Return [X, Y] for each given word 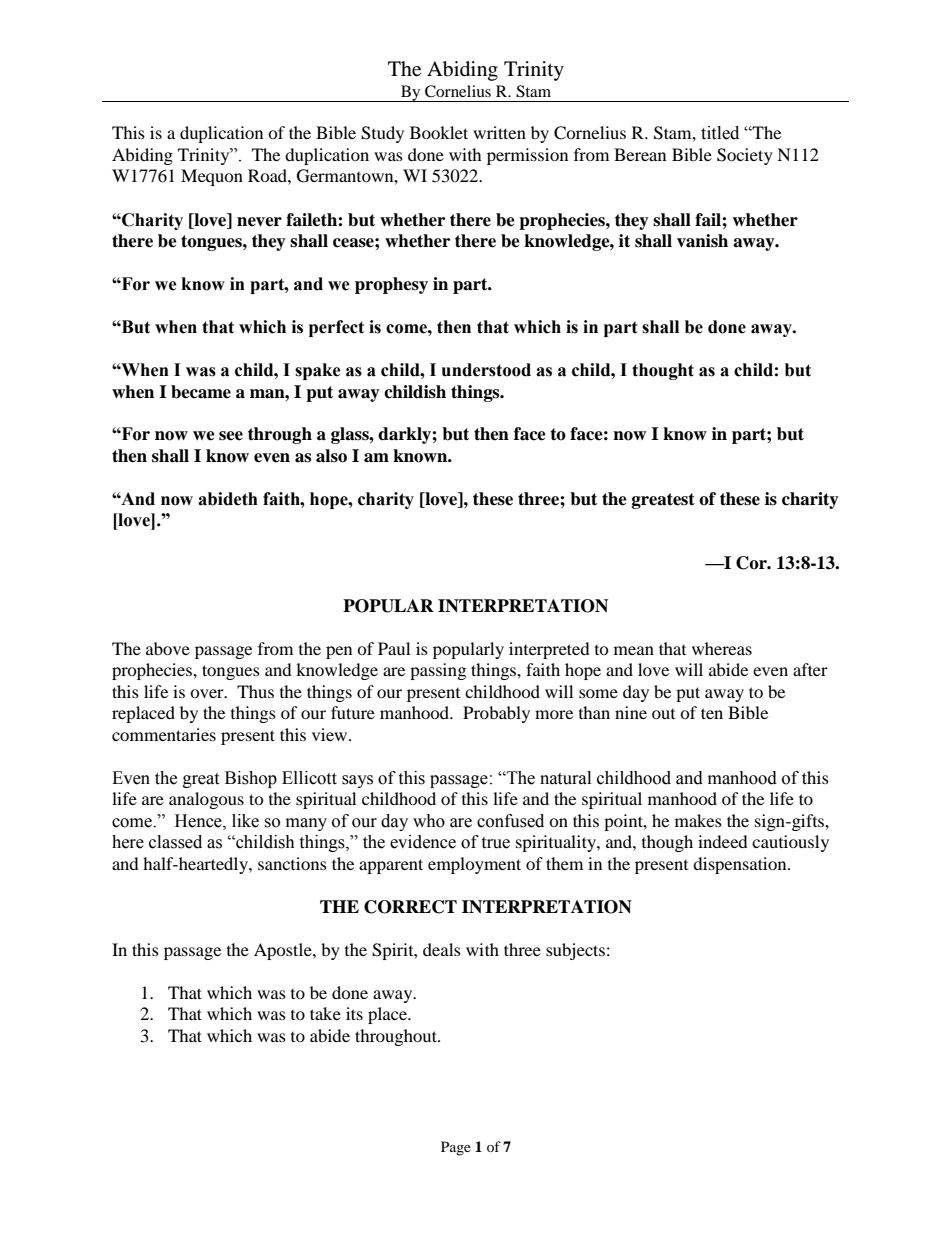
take [325, 1013]
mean [634, 650]
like [245, 821]
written [499, 132]
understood [486, 370]
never [259, 222]
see [231, 436]
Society [745, 156]
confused [510, 821]
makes [698, 820]
